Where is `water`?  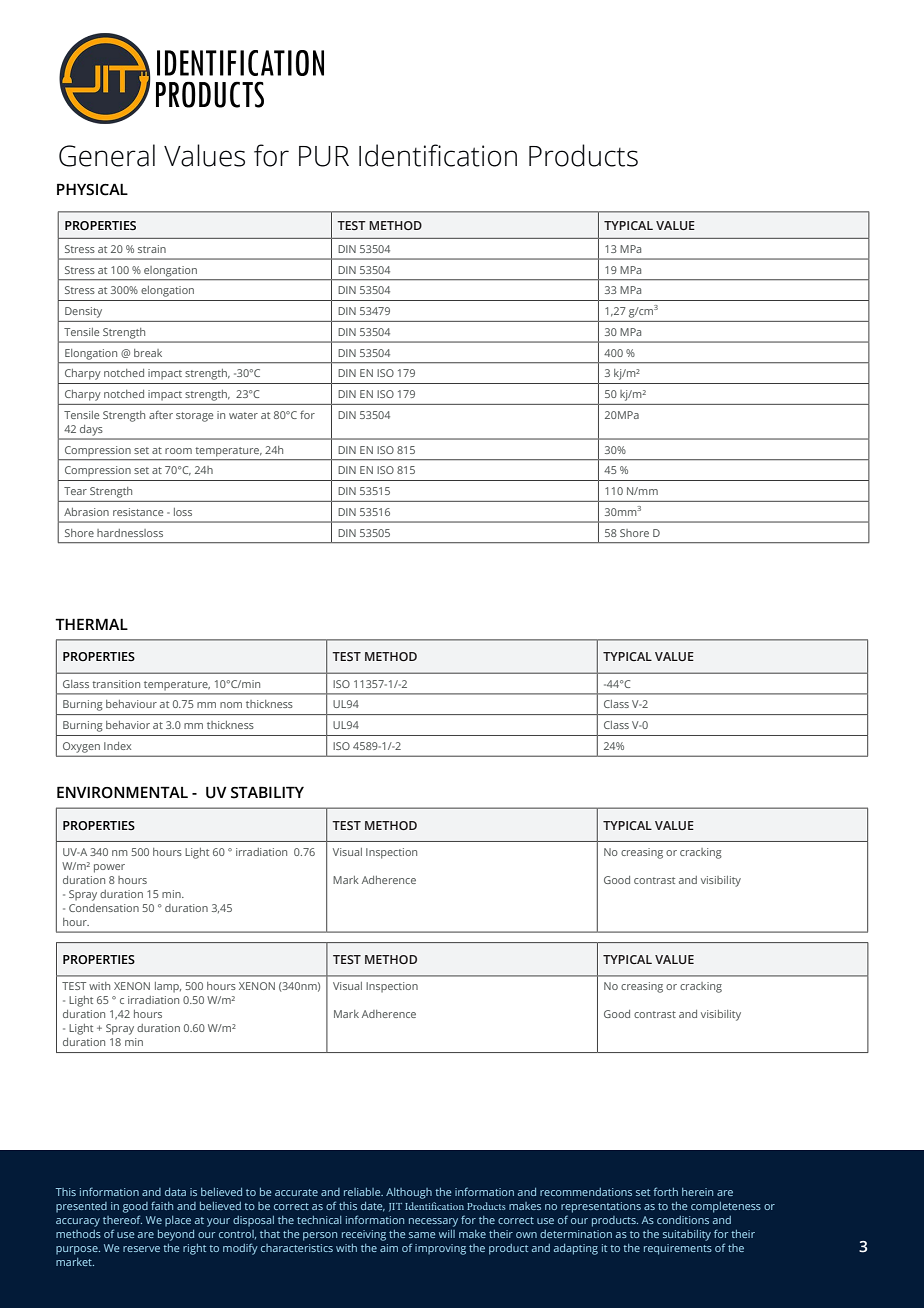
water is located at coordinates (243, 415).
